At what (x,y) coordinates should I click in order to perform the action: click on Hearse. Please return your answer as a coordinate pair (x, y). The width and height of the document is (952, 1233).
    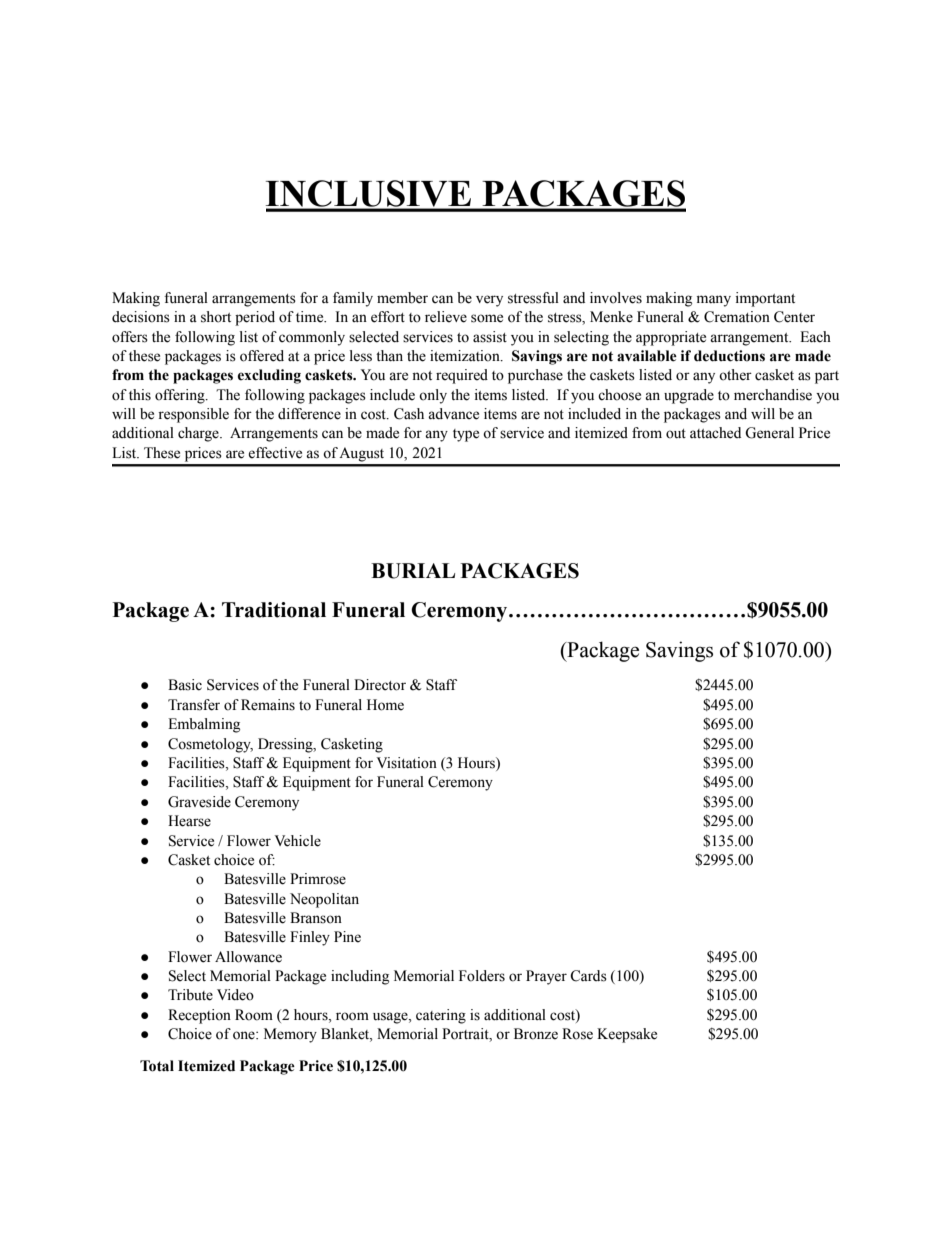
    Looking at the image, I should click on (189, 821).
